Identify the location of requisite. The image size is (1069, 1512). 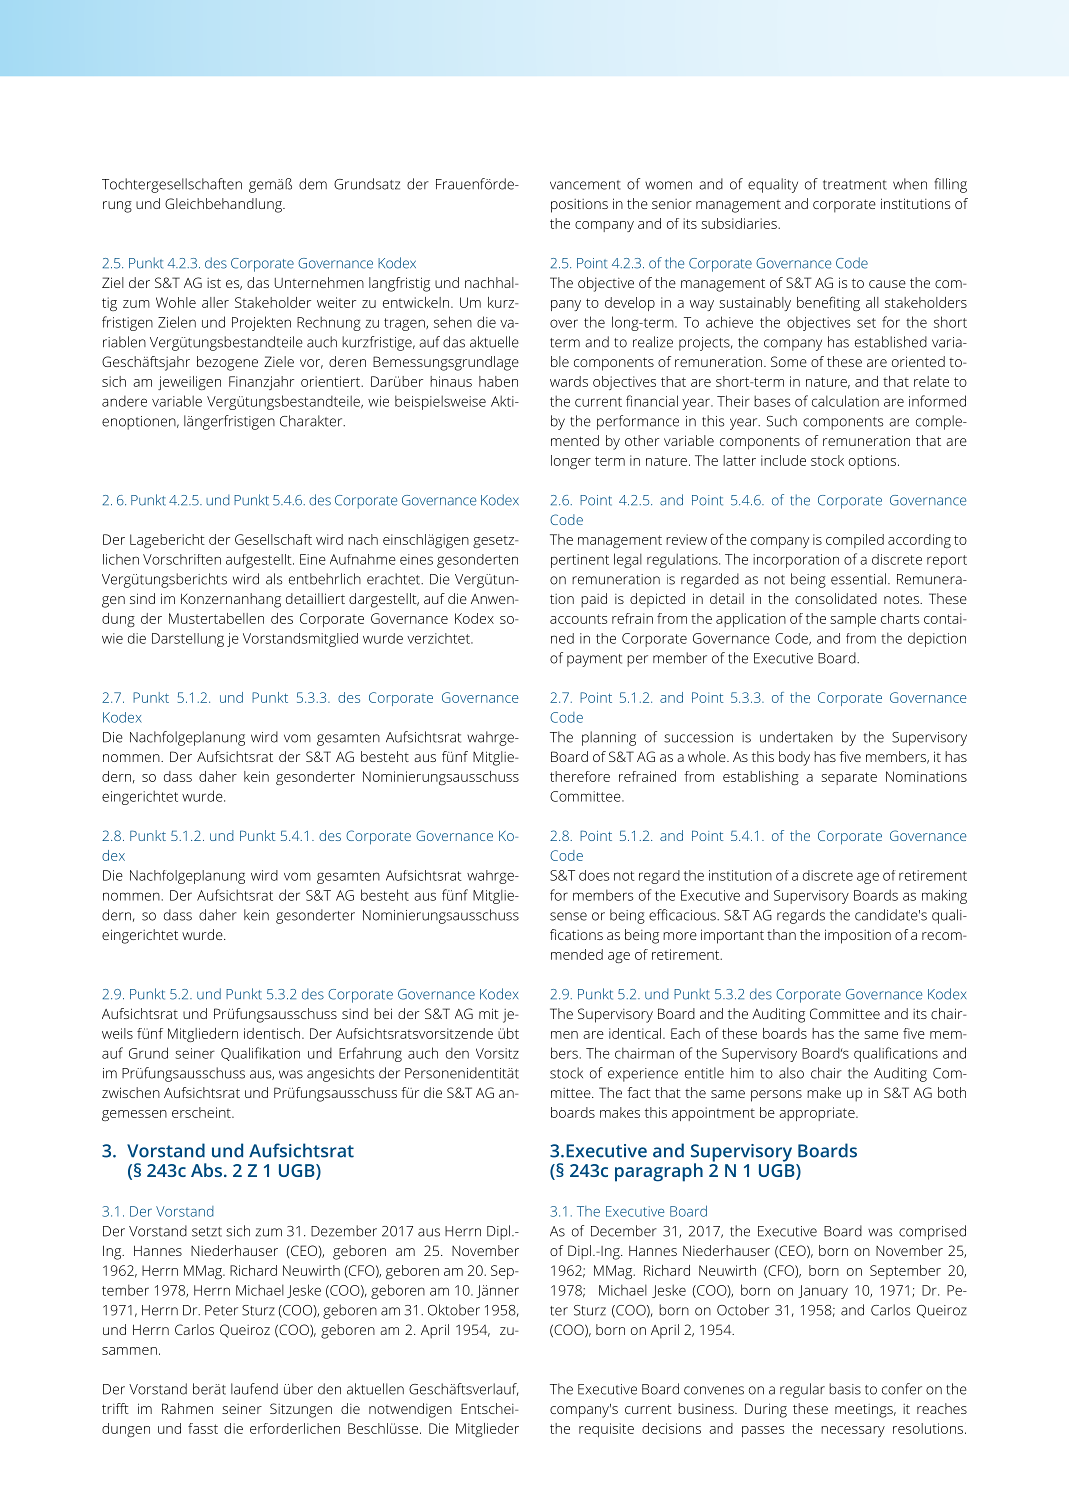
(606, 1430).
